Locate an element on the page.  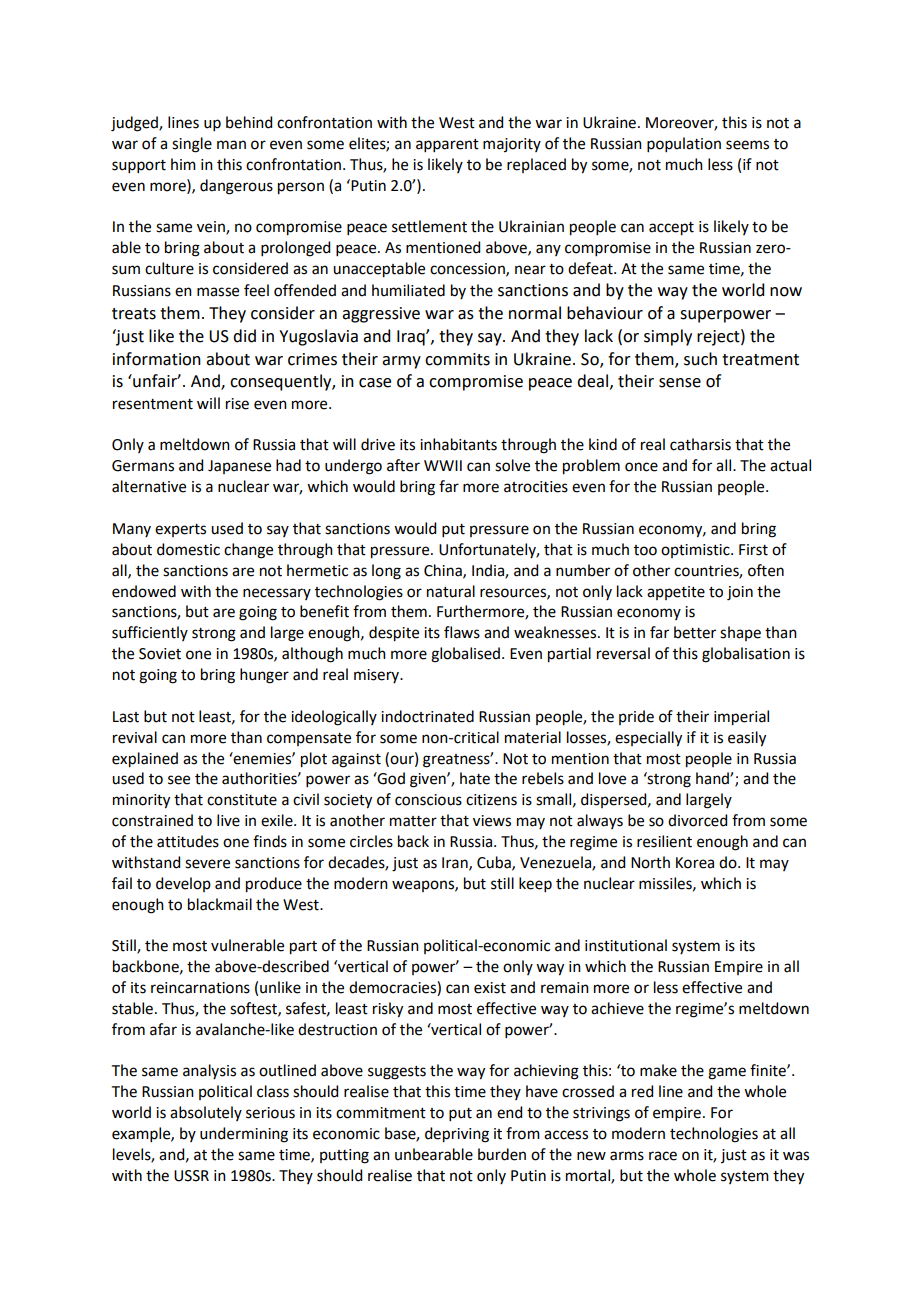
apparent is located at coordinates (447, 145).
